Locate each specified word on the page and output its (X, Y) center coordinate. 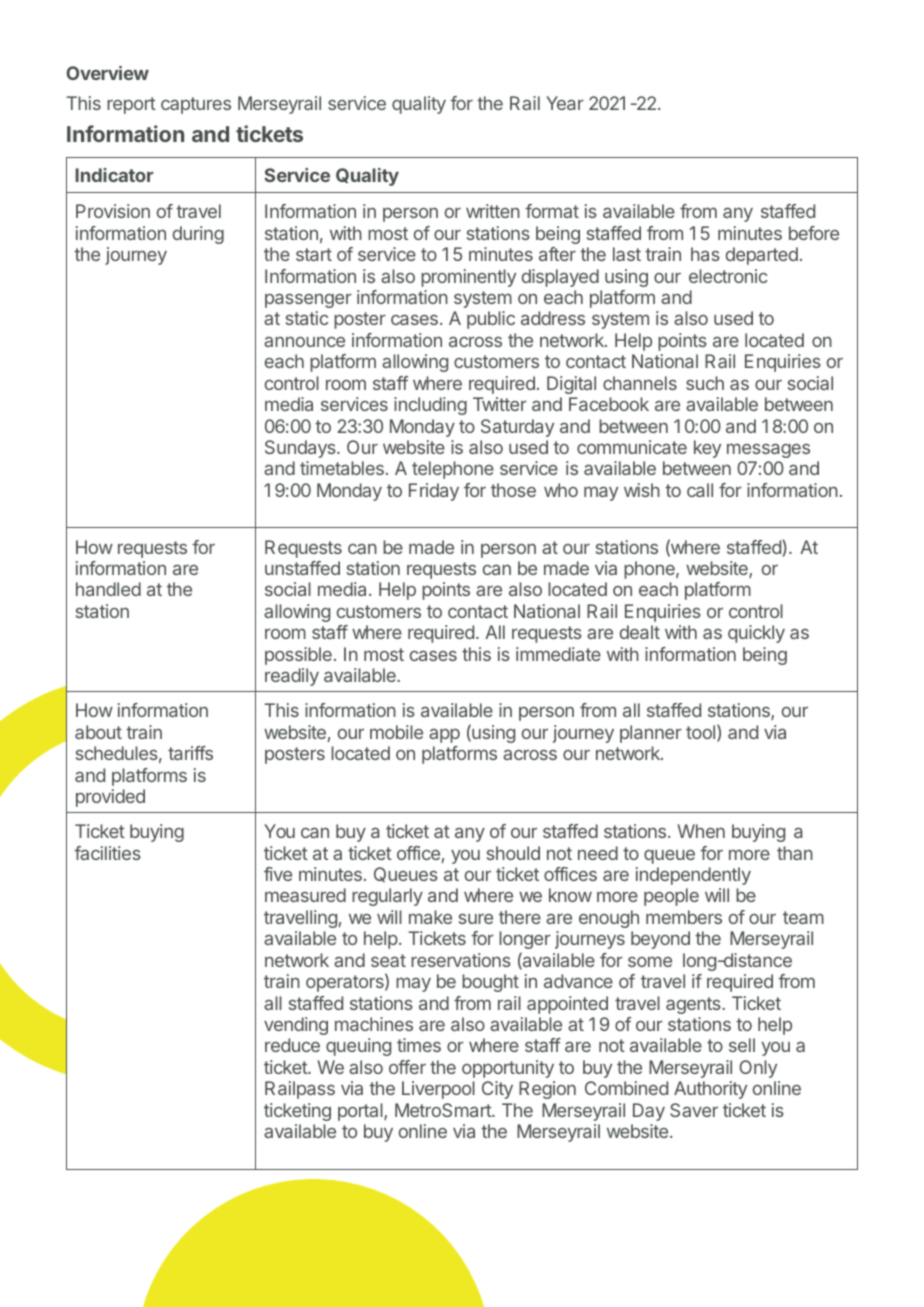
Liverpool (438, 1090)
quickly (756, 634)
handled (108, 589)
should (513, 853)
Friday (434, 492)
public (491, 320)
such (705, 383)
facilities (107, 853)
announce (304, 342)
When (701, 831)
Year (565, 103)
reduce (292, 1045)
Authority (710, 1090)
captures (196, 105)
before (814, 233)
